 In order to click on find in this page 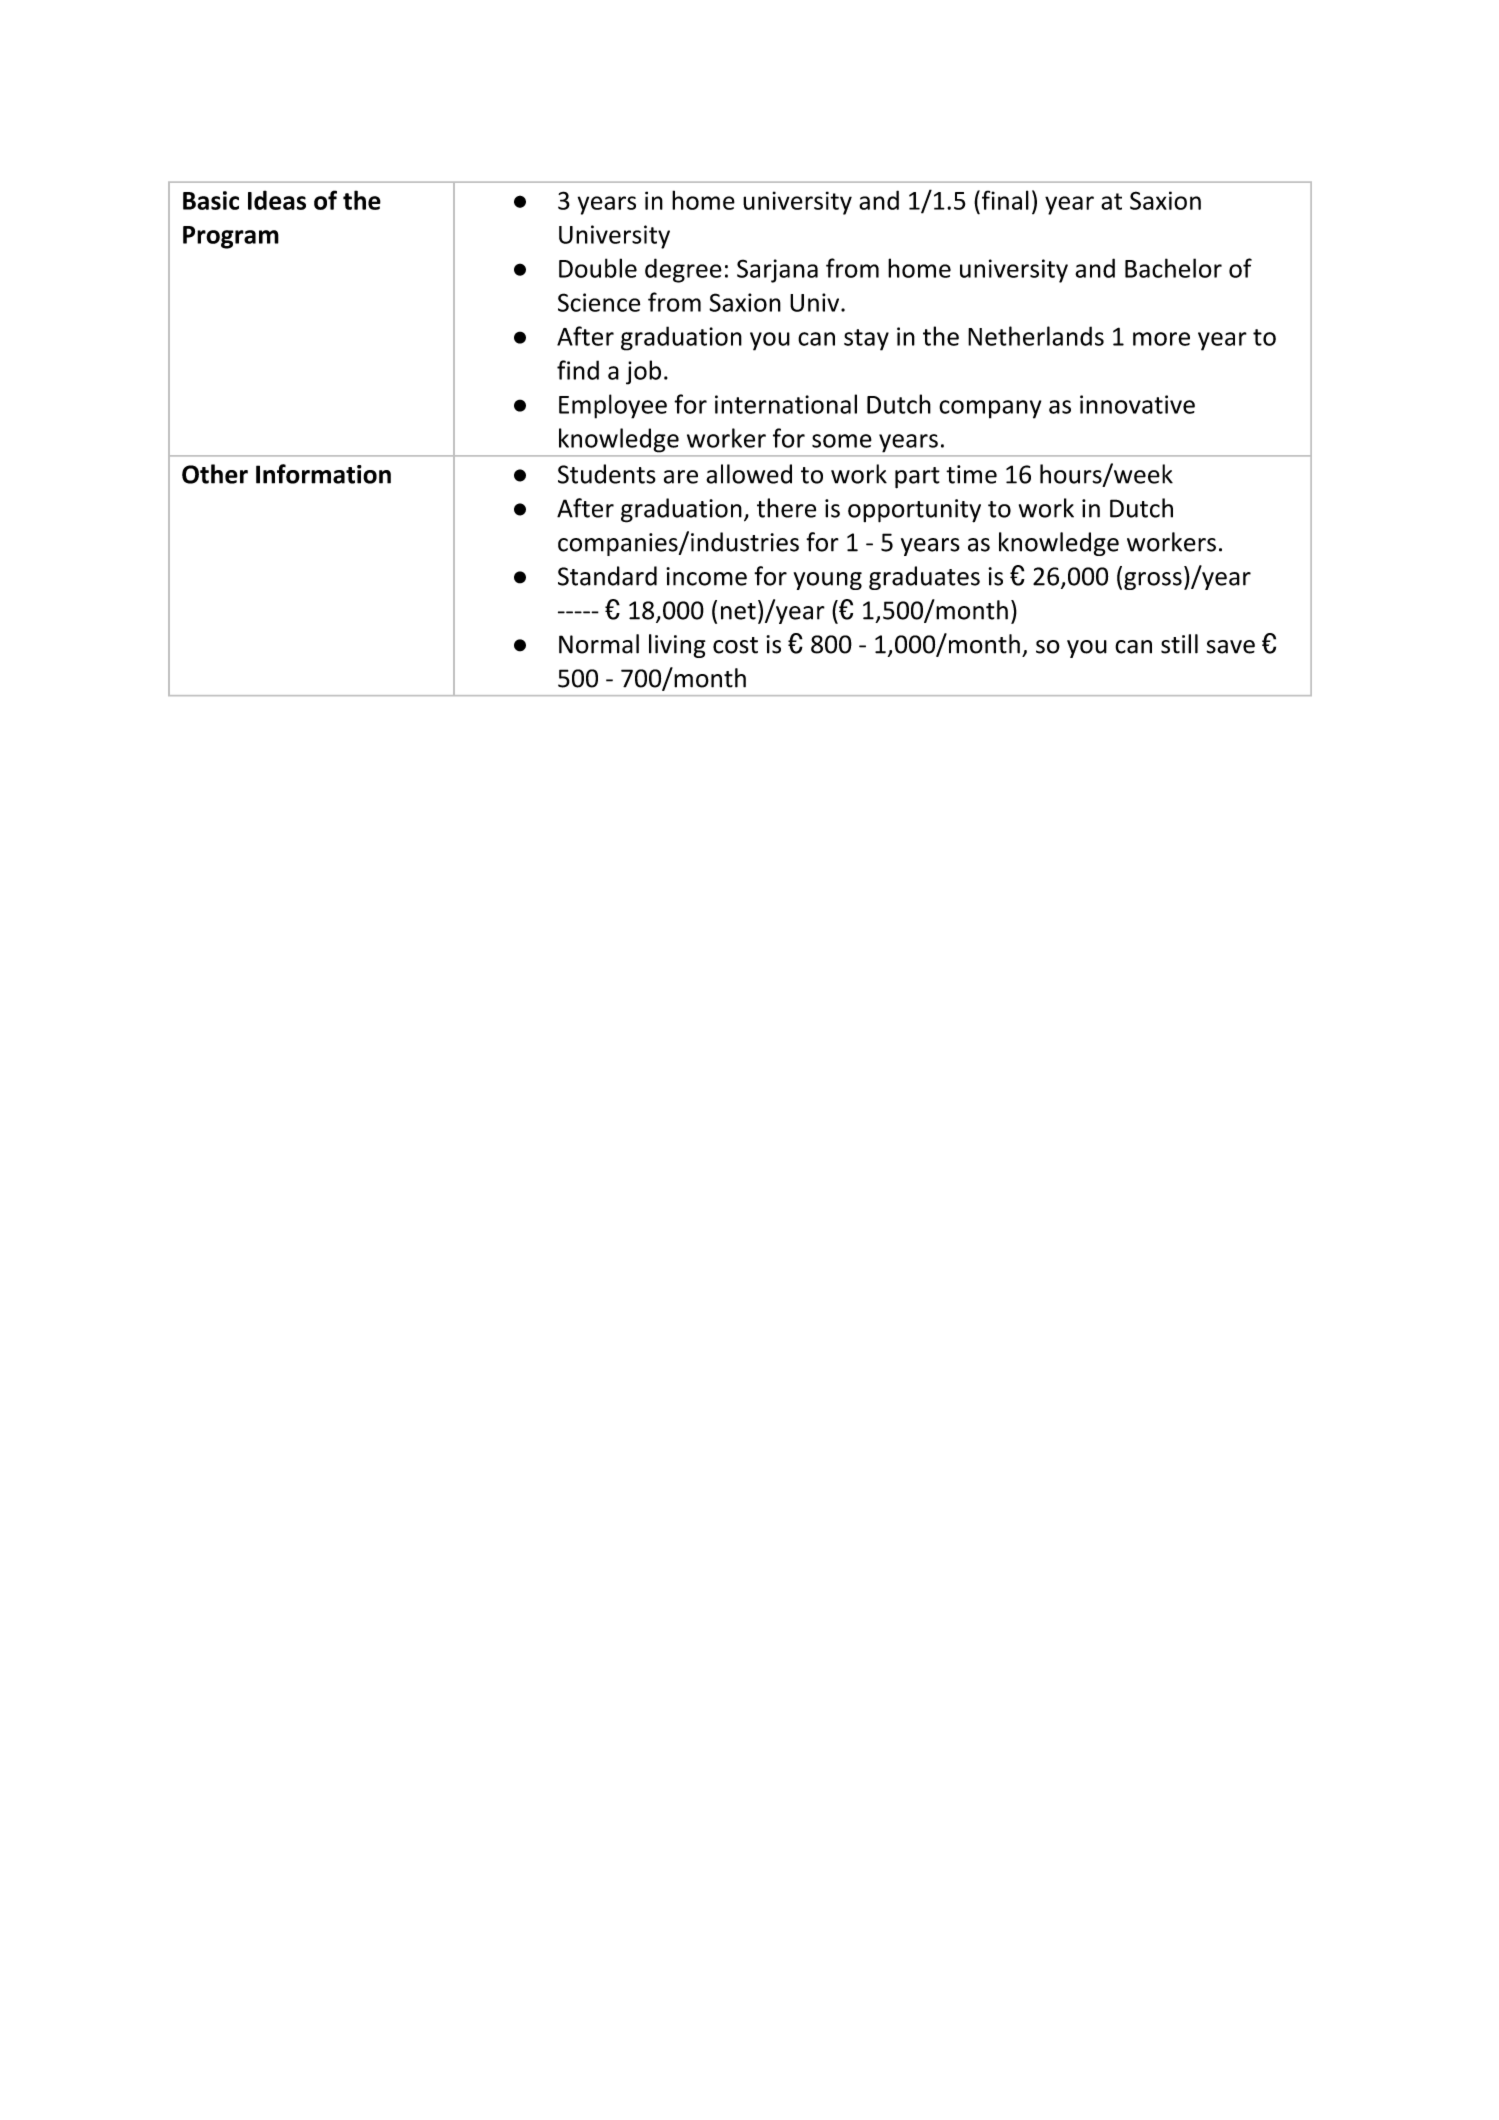, I will do `click(578, 370)`.
